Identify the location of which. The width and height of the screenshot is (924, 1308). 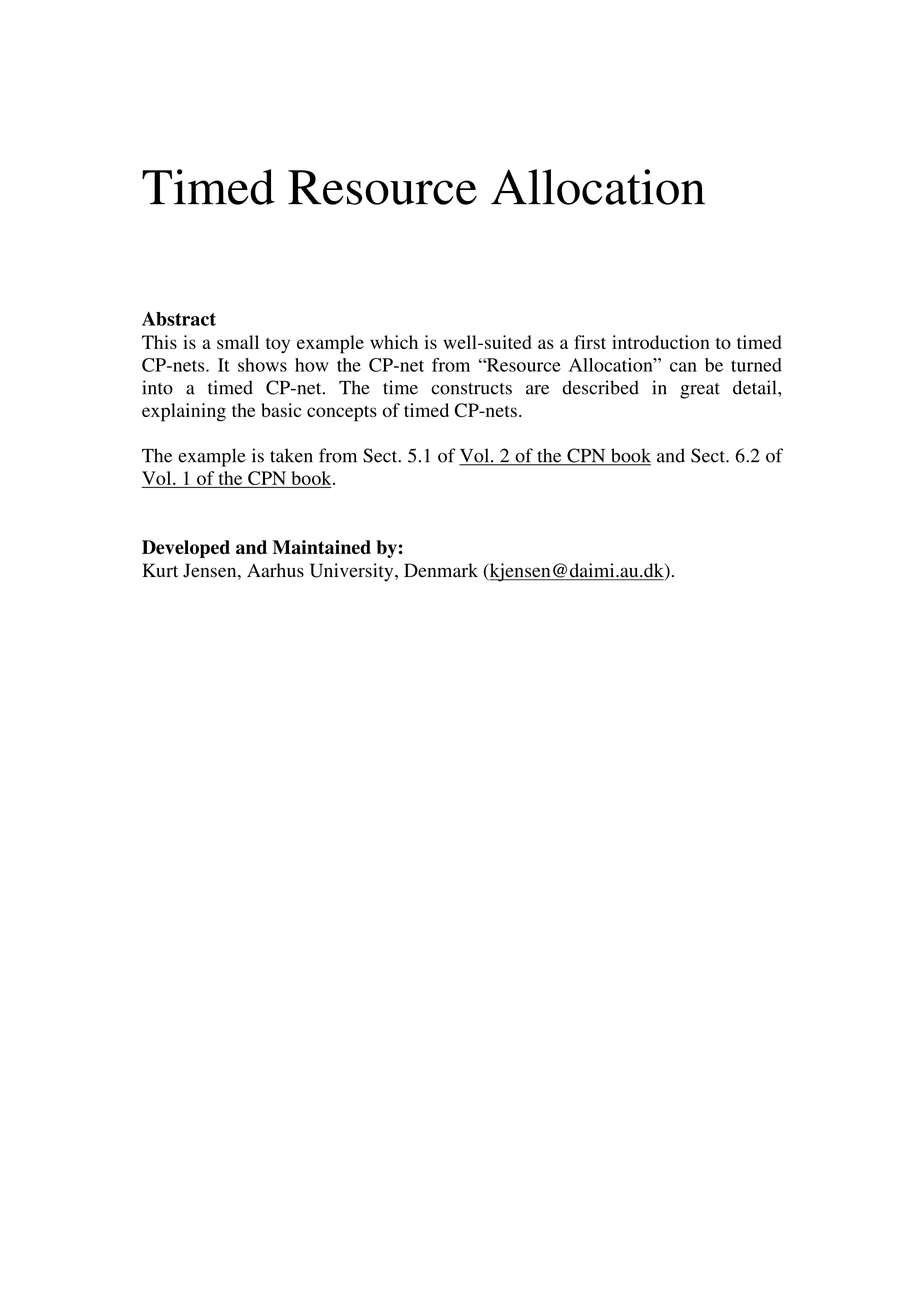
(394, 342).
